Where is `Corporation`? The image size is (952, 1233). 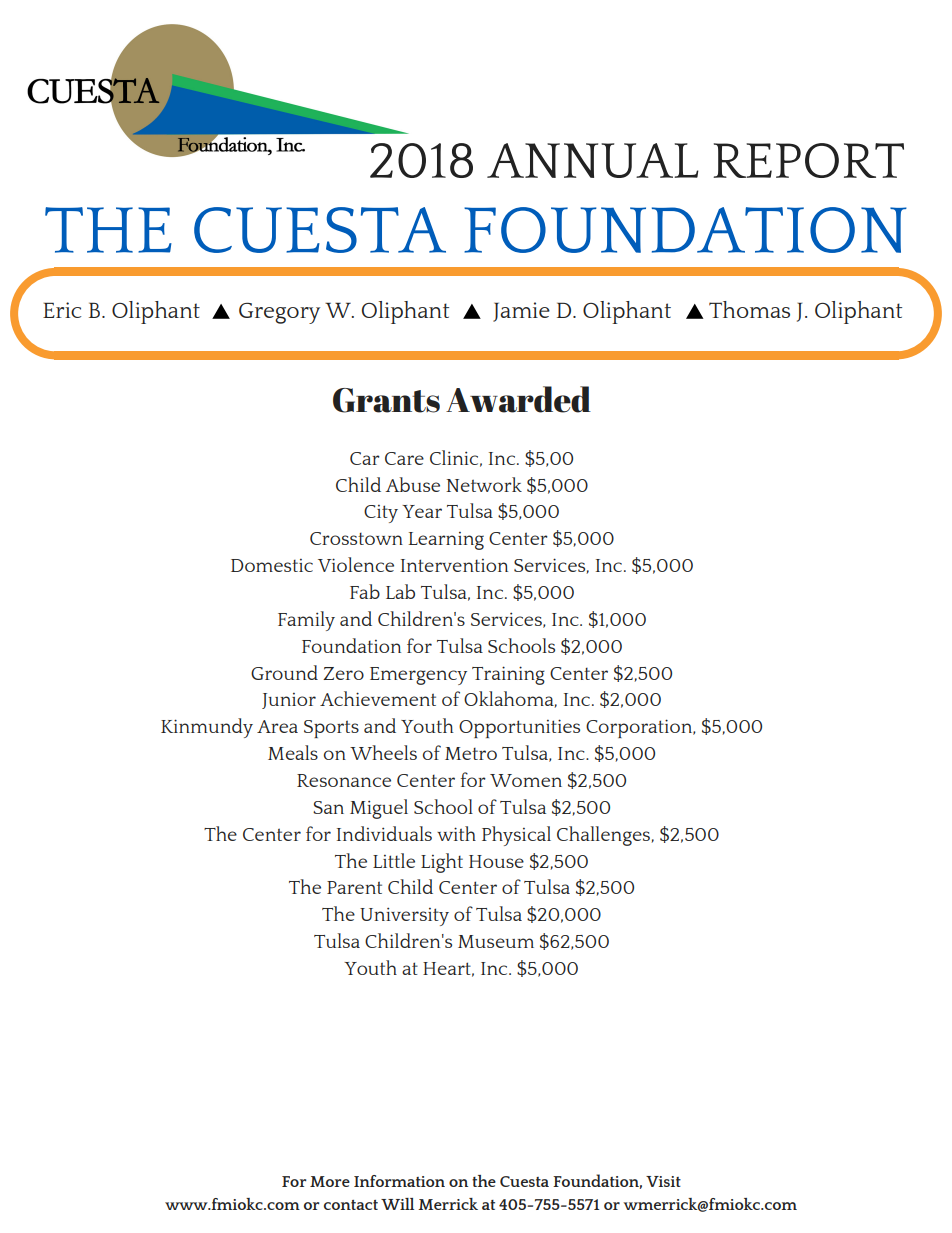
Corporation is located at coordinates (640, 728).
